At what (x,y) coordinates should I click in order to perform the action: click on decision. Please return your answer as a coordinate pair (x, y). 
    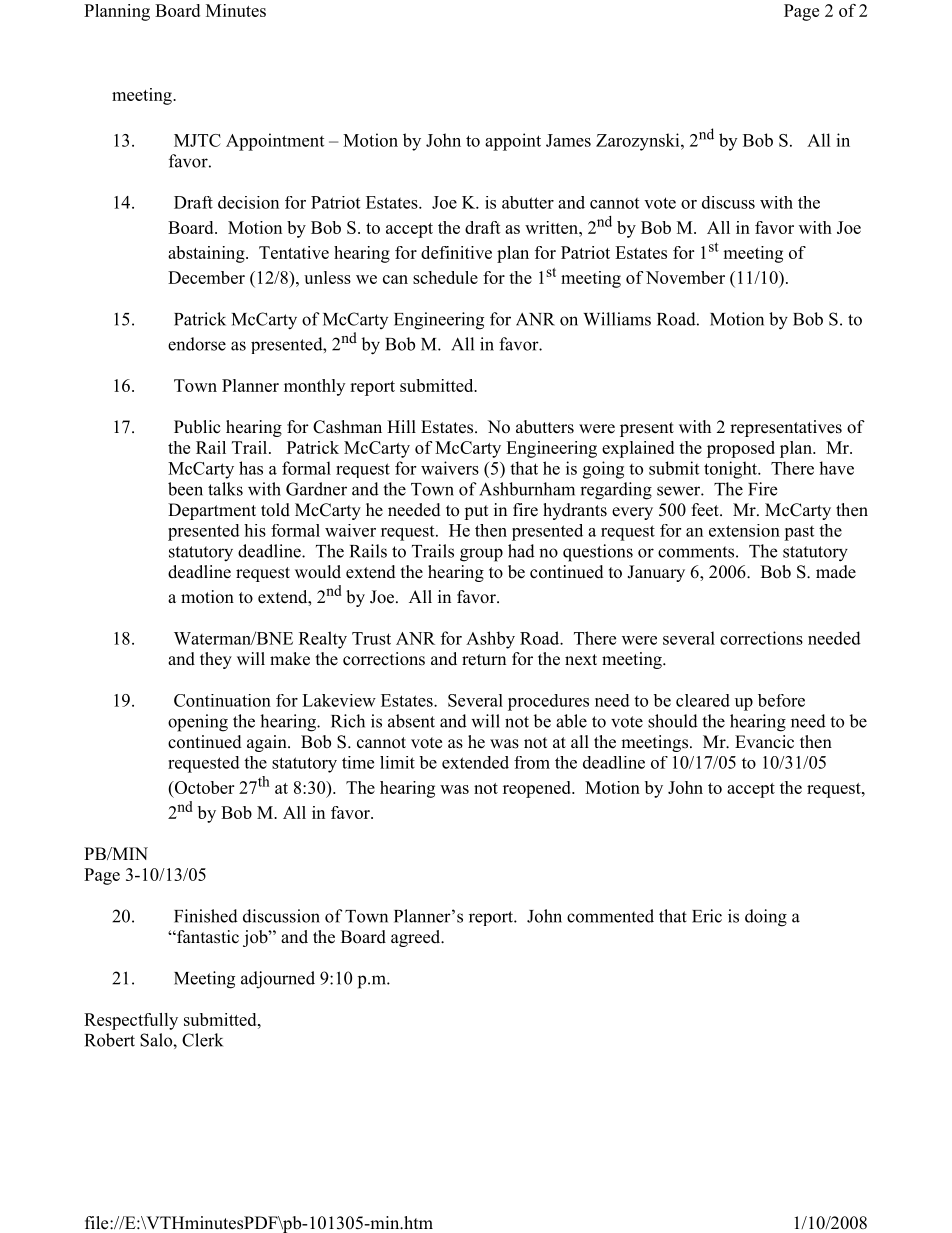
    Looking at the image, I should click on (248, 202).
